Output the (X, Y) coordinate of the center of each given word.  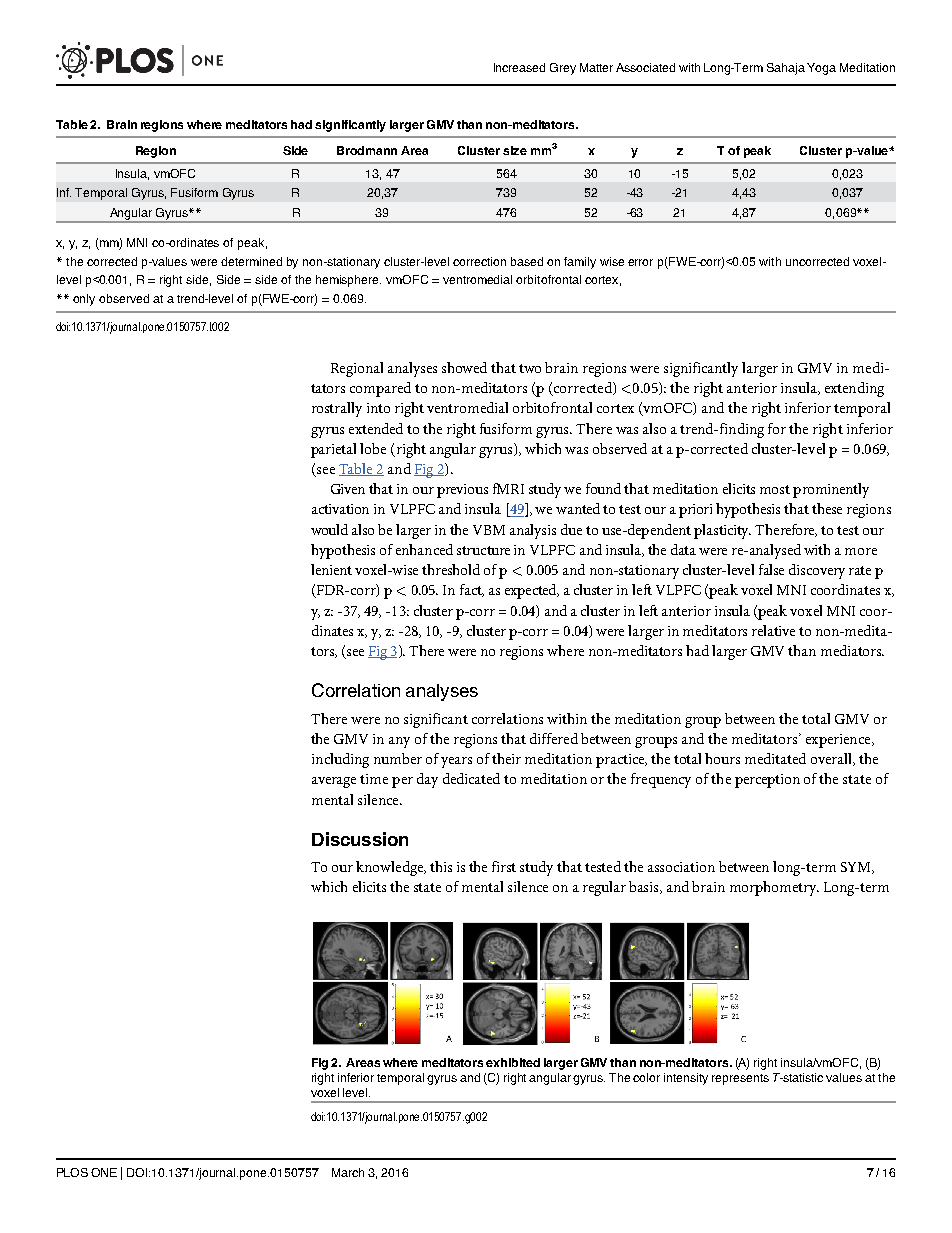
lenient (331, 569)
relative (773, 630)
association (681, 867)
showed (464, 367)
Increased (519, 67)
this (441, 866)
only (84, 300)
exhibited (513, 1062)
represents (740, 1079)
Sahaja (786, 69)
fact (472, 590)
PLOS (72, 1172)
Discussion (360, 839)
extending (854, 389)
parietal (333, 450)
